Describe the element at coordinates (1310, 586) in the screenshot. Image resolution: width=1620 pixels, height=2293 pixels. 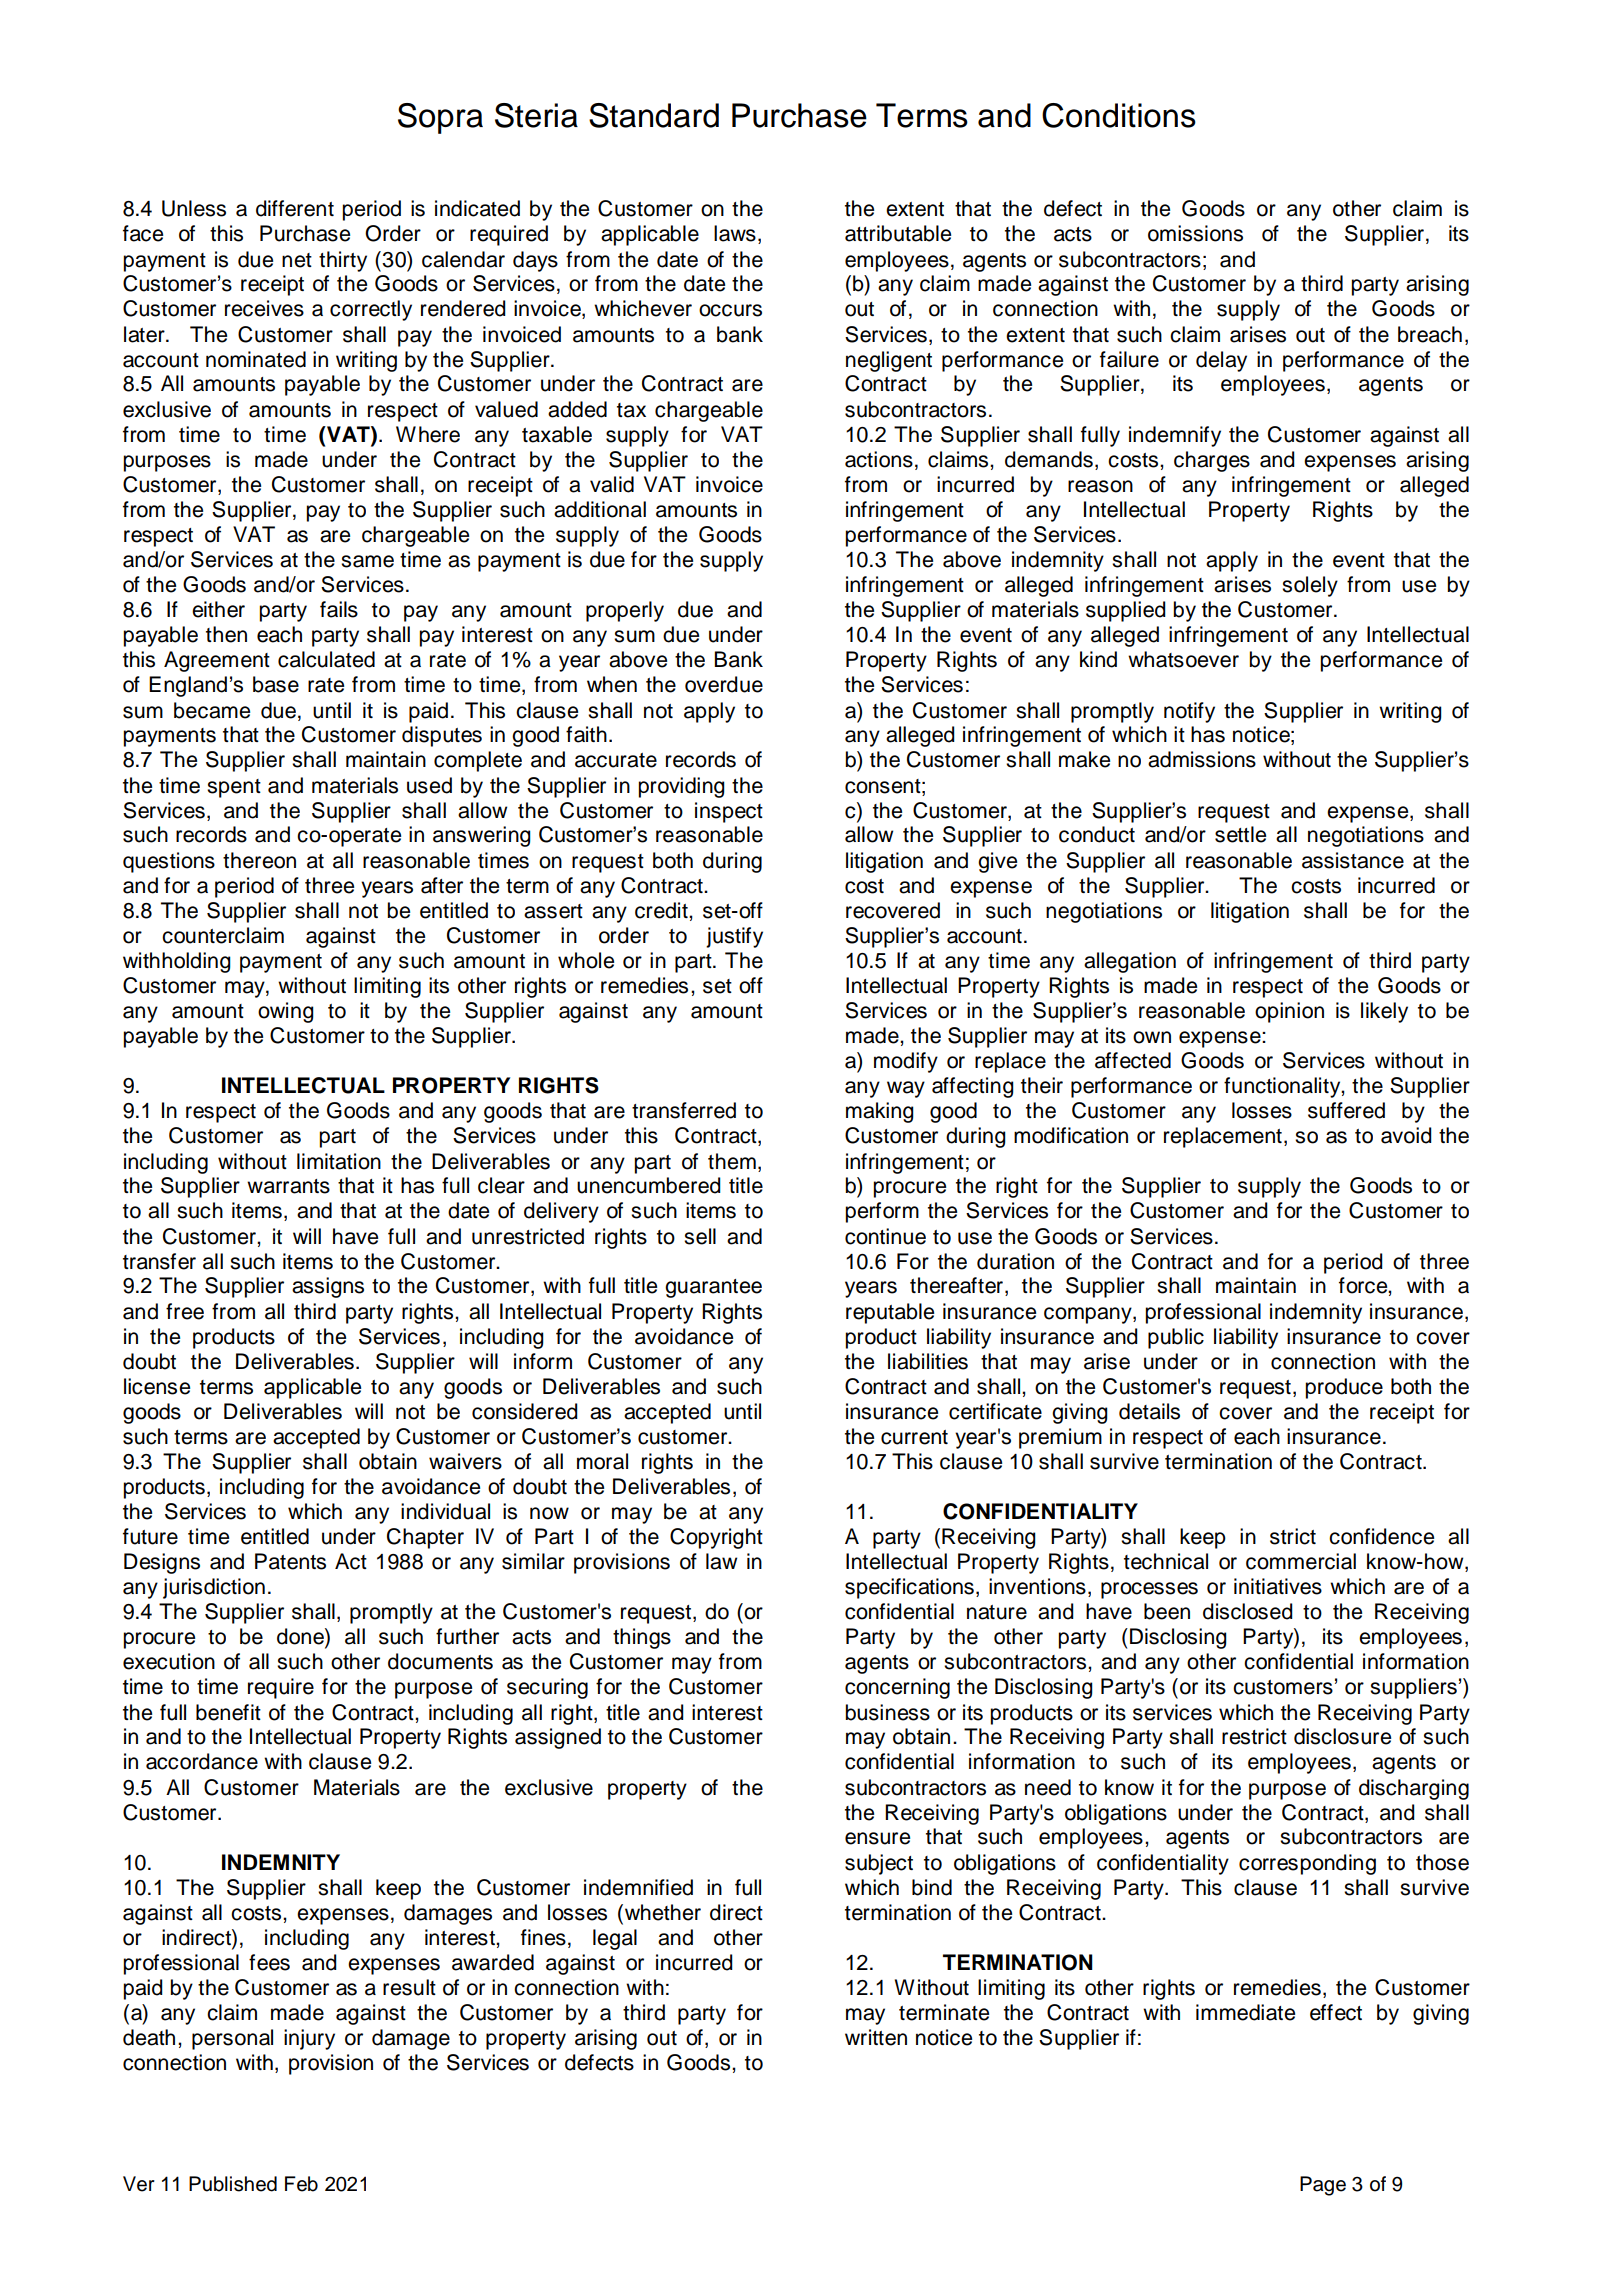
I see `solely` at that location.
